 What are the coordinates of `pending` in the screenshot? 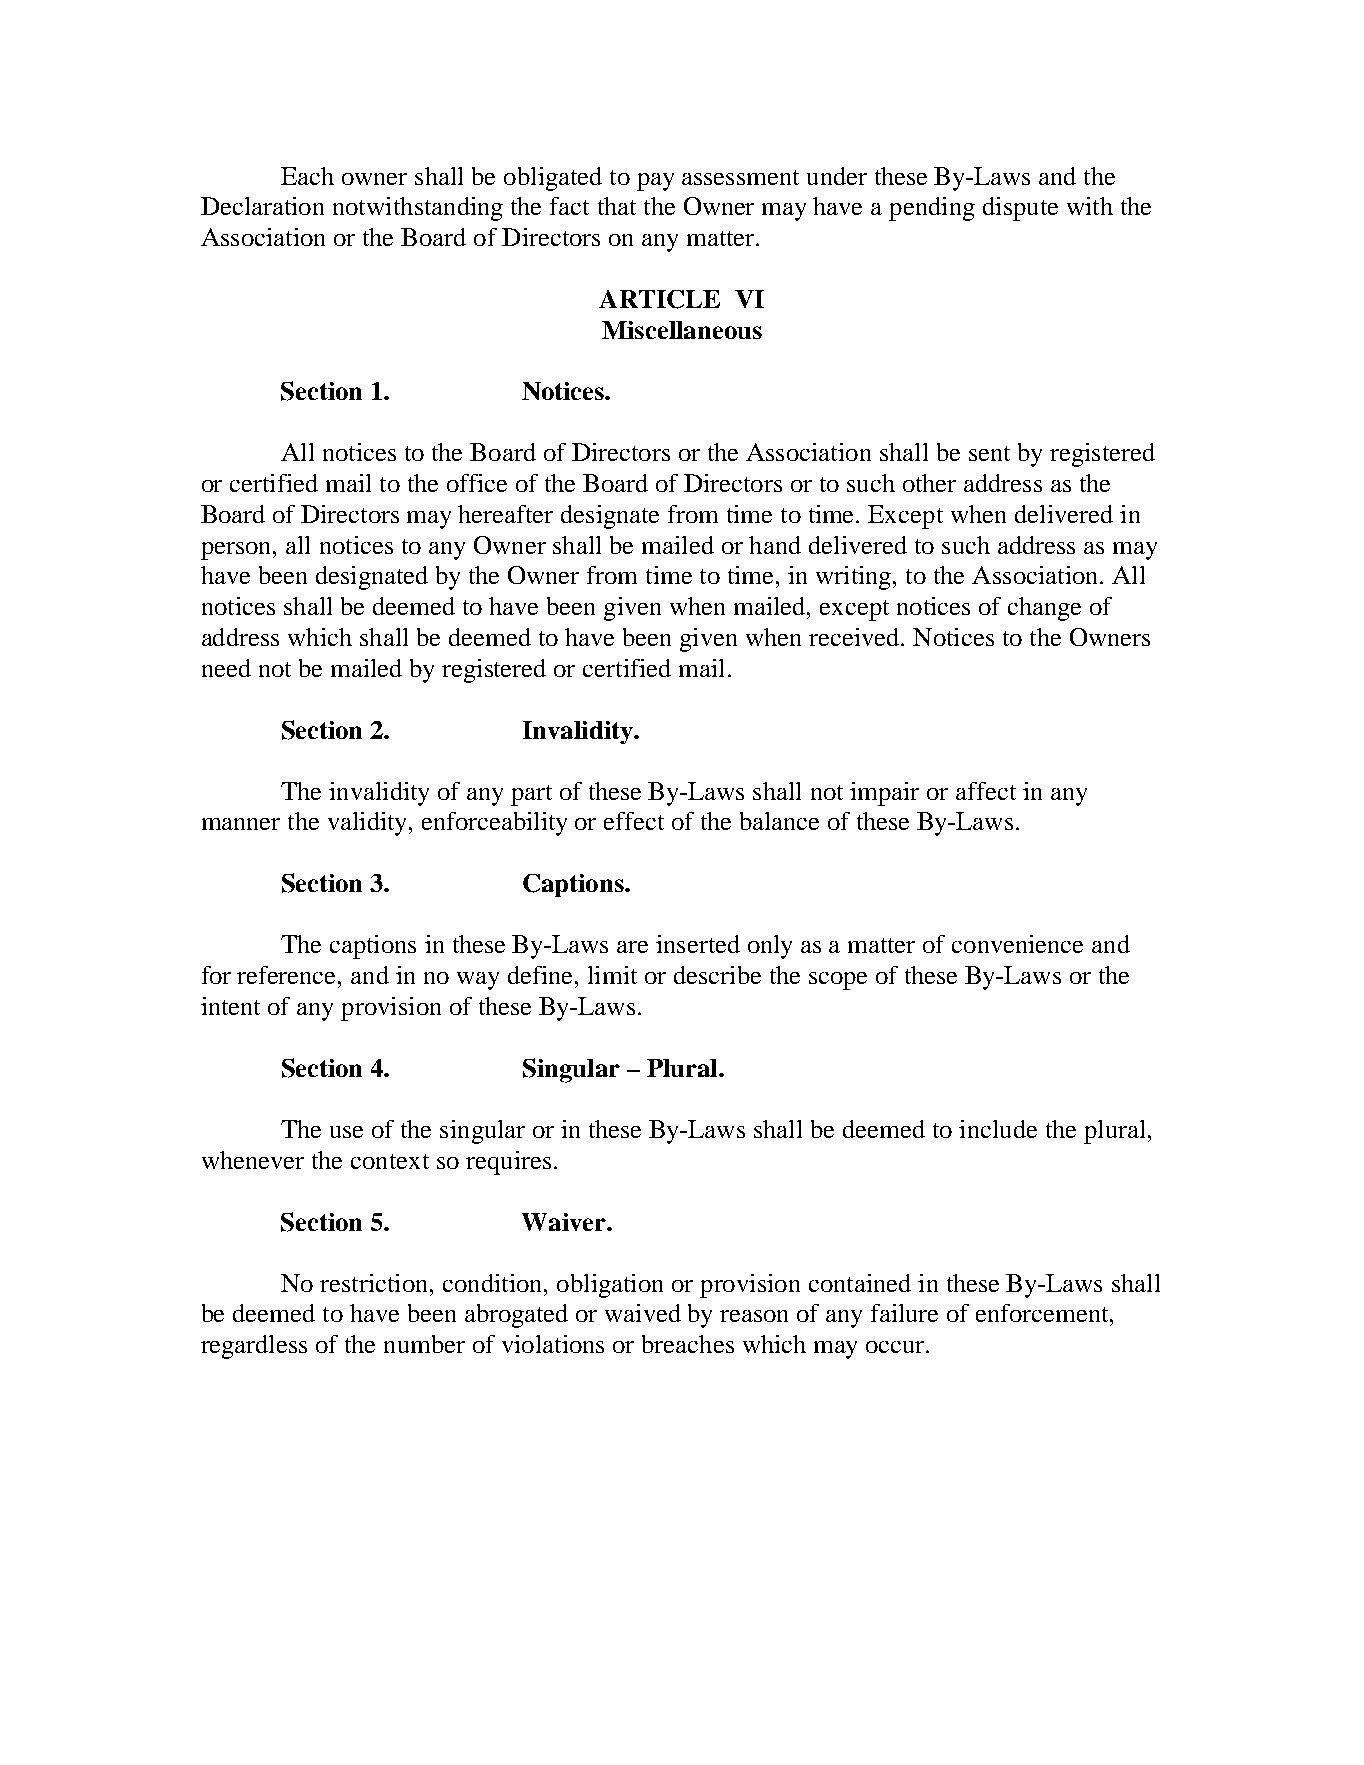 It's located at (932, 209).
